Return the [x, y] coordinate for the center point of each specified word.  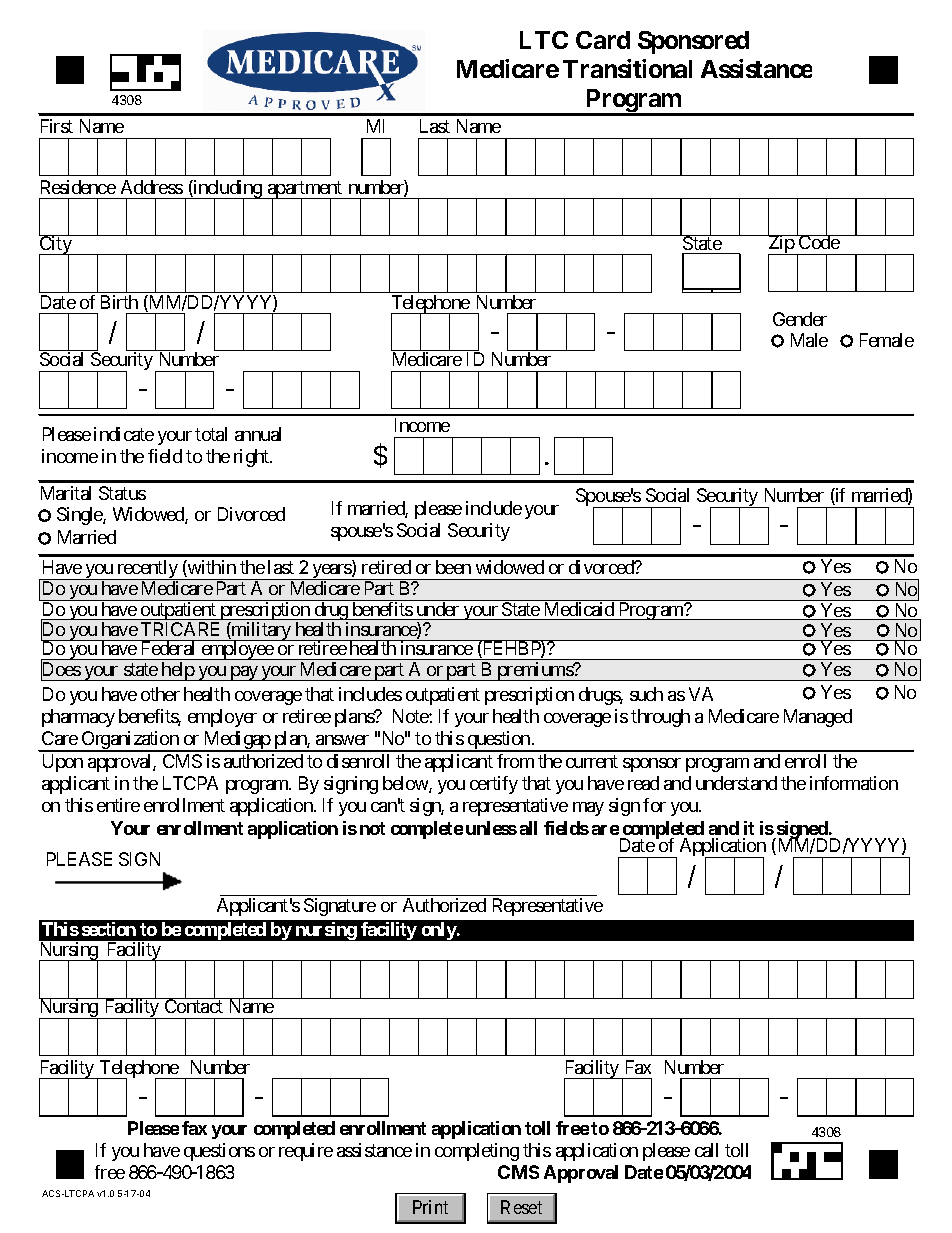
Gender [800, 319]
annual [258, 434]
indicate [124, 434]
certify [494, 785]
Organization [130, 741]
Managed [818, 718]
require [306, 1152]
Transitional [627, 68]
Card [603, 40]
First [57, 126]
